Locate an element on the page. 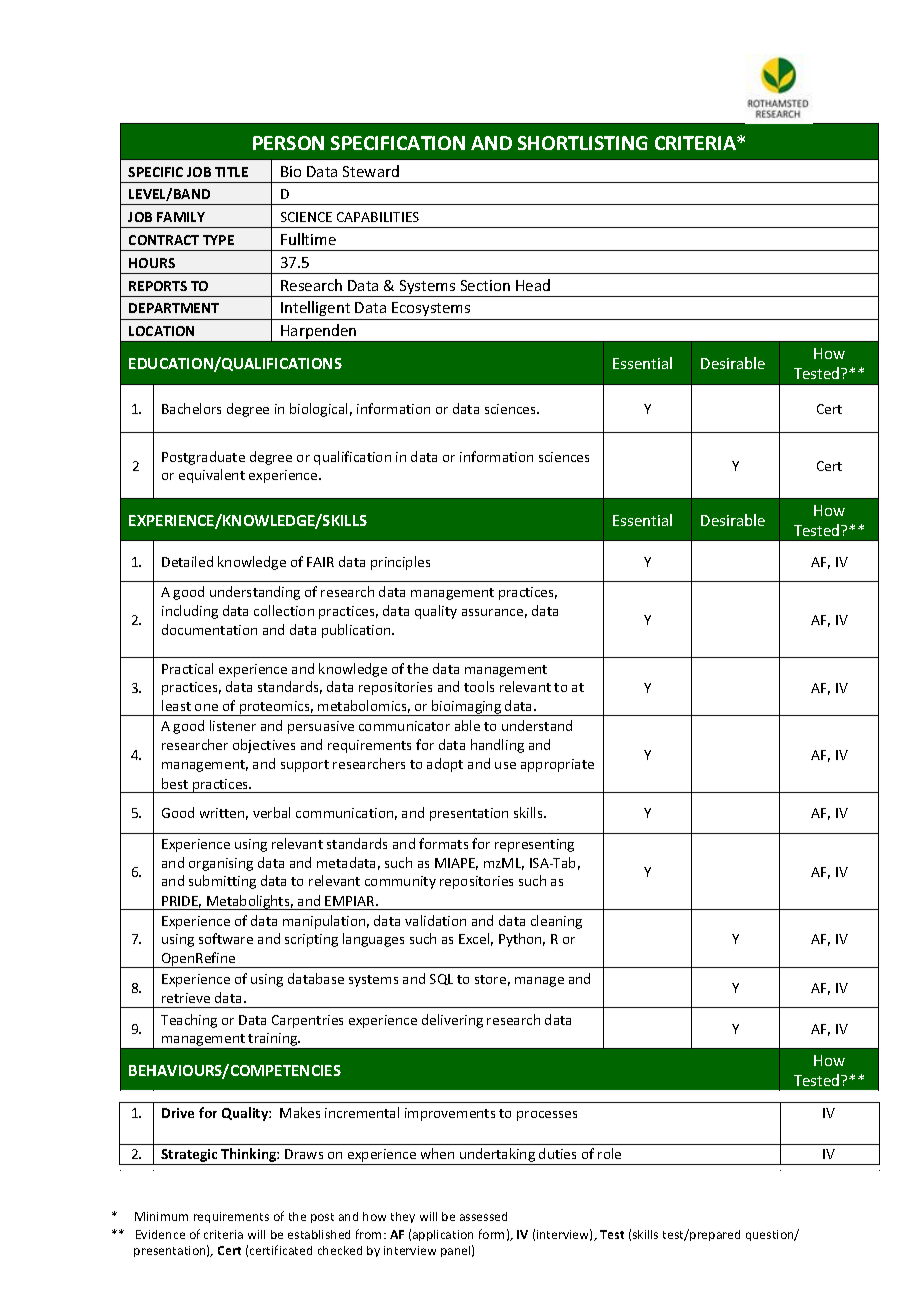 The height and width of the page is (1308, 924). cleaning is located at coordinates (556, 922).
